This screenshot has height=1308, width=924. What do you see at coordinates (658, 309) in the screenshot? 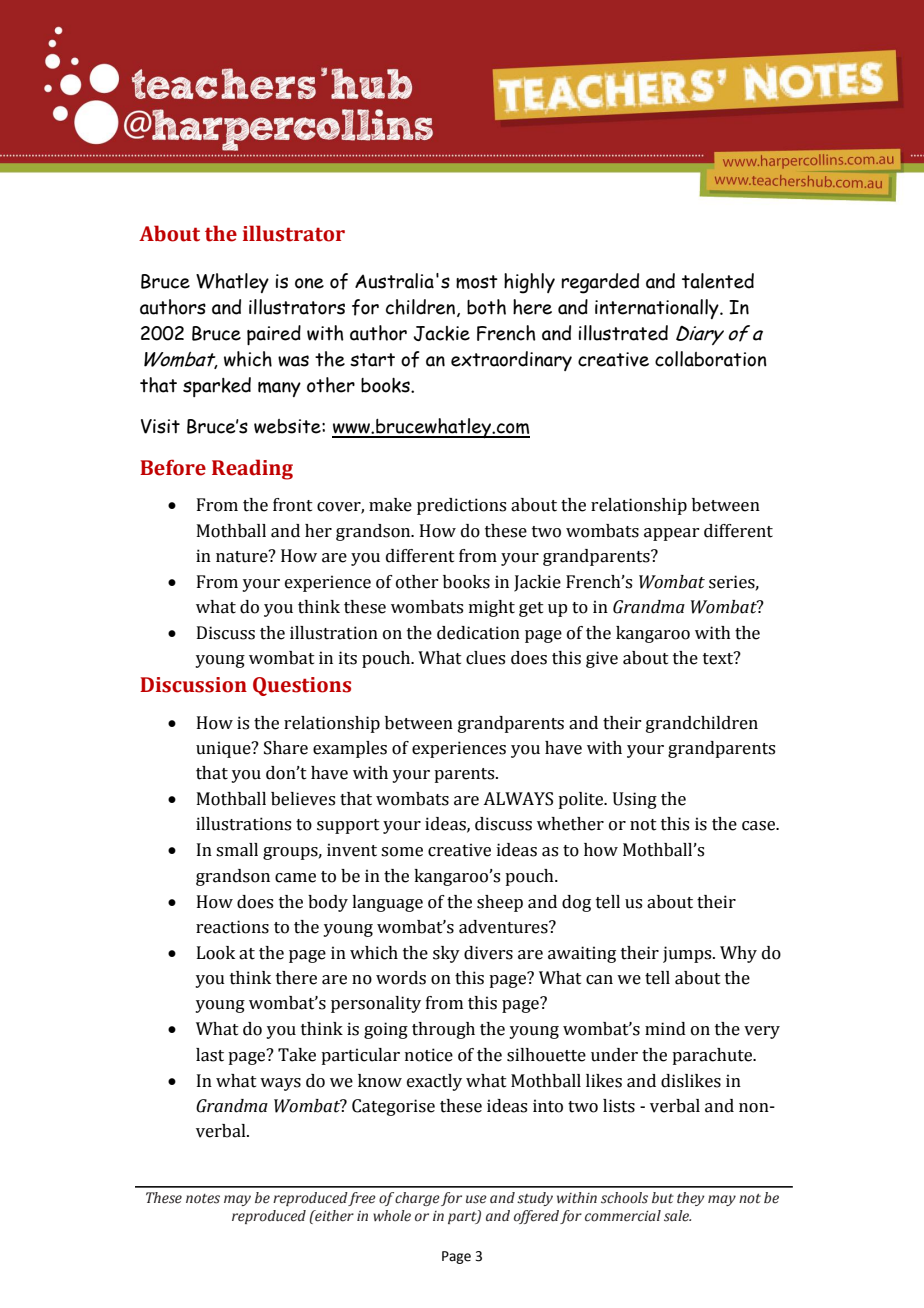
I see `internationally` at bounding box center [658, 309].
